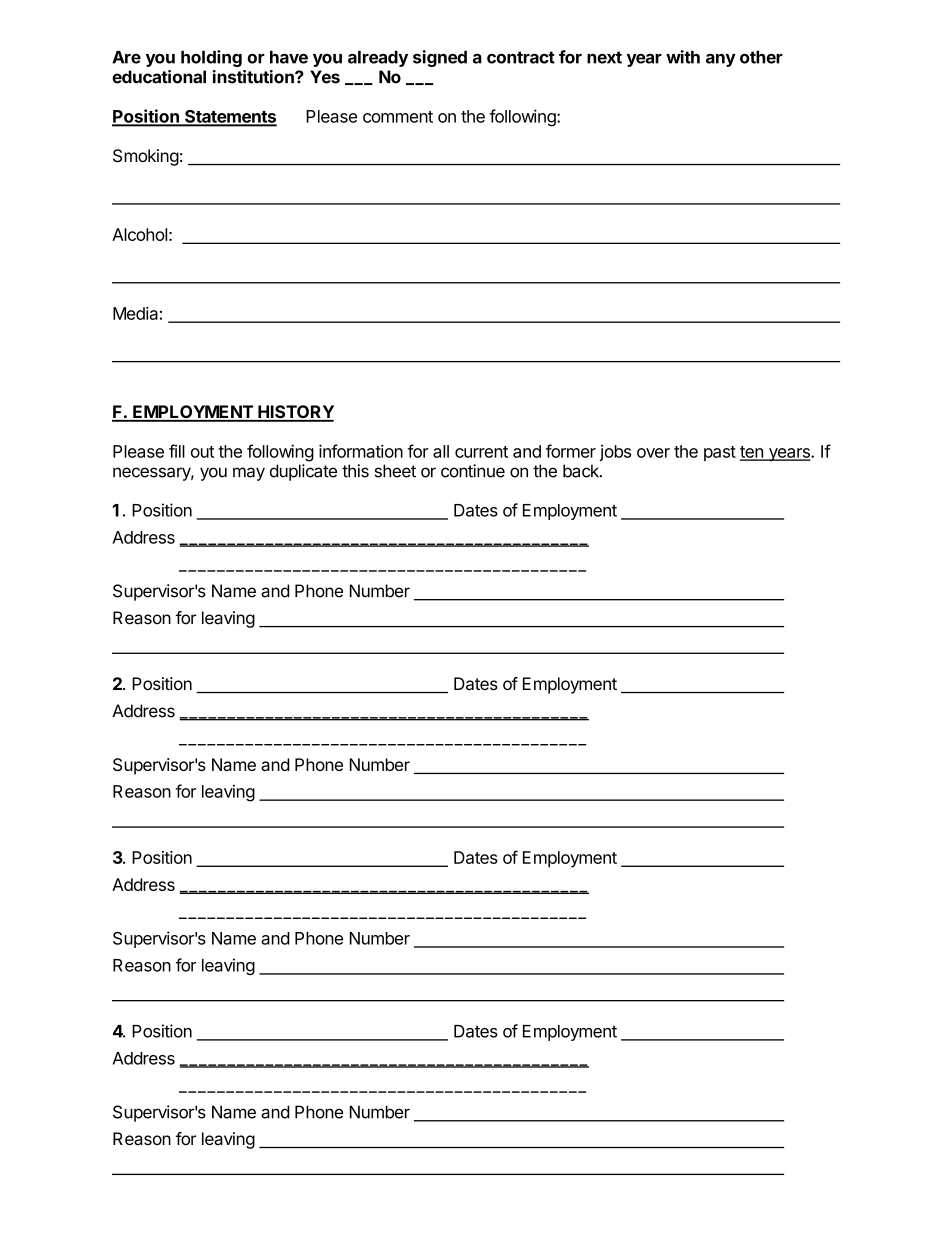 The image size is (952, 1233). What do you see at coordinates (202, 452) in the document?
I see `out` at bounding box center [202, 452].
